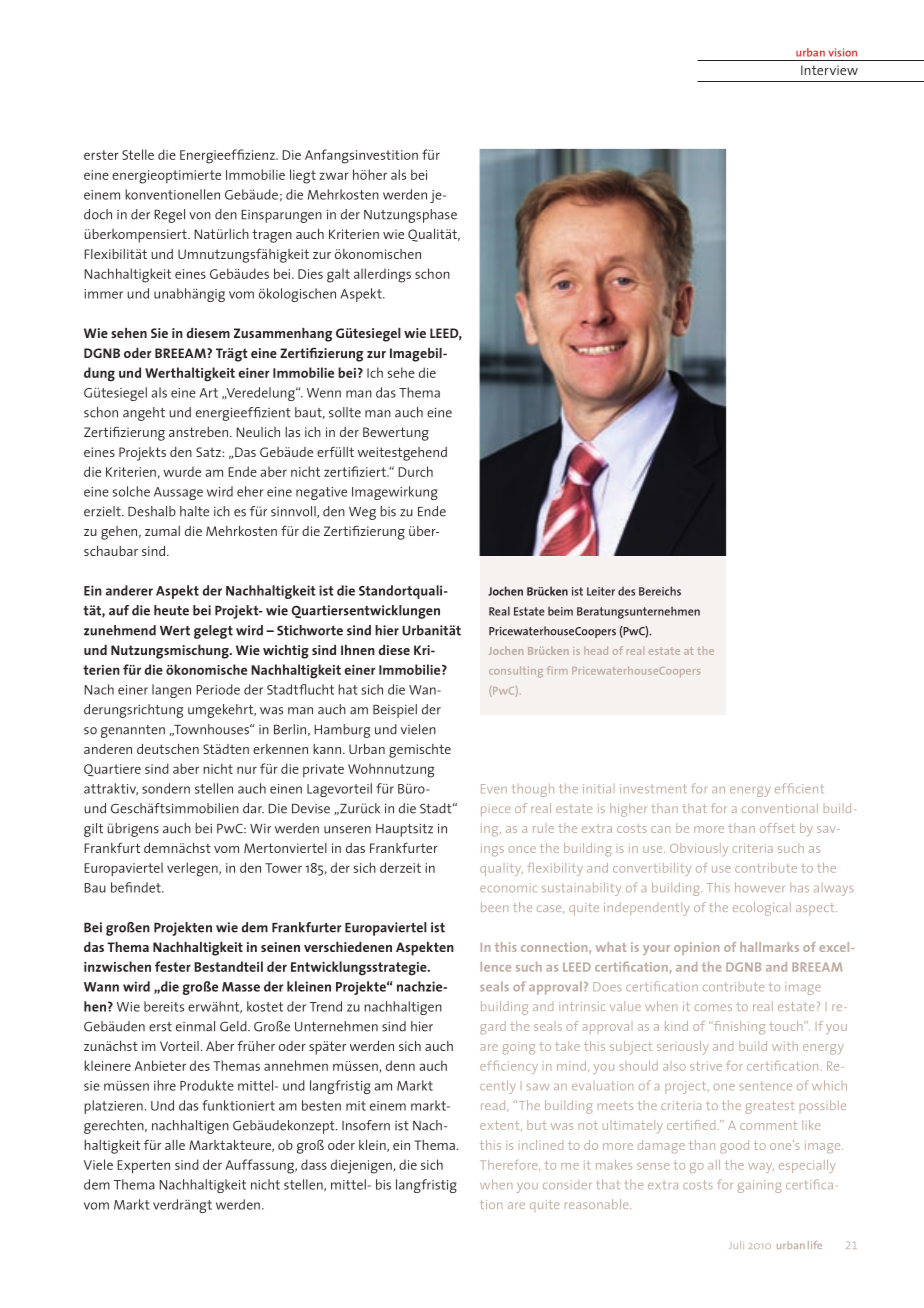 This document has width=924, height=1308. I want to click on EHER, so click(250, 491).
